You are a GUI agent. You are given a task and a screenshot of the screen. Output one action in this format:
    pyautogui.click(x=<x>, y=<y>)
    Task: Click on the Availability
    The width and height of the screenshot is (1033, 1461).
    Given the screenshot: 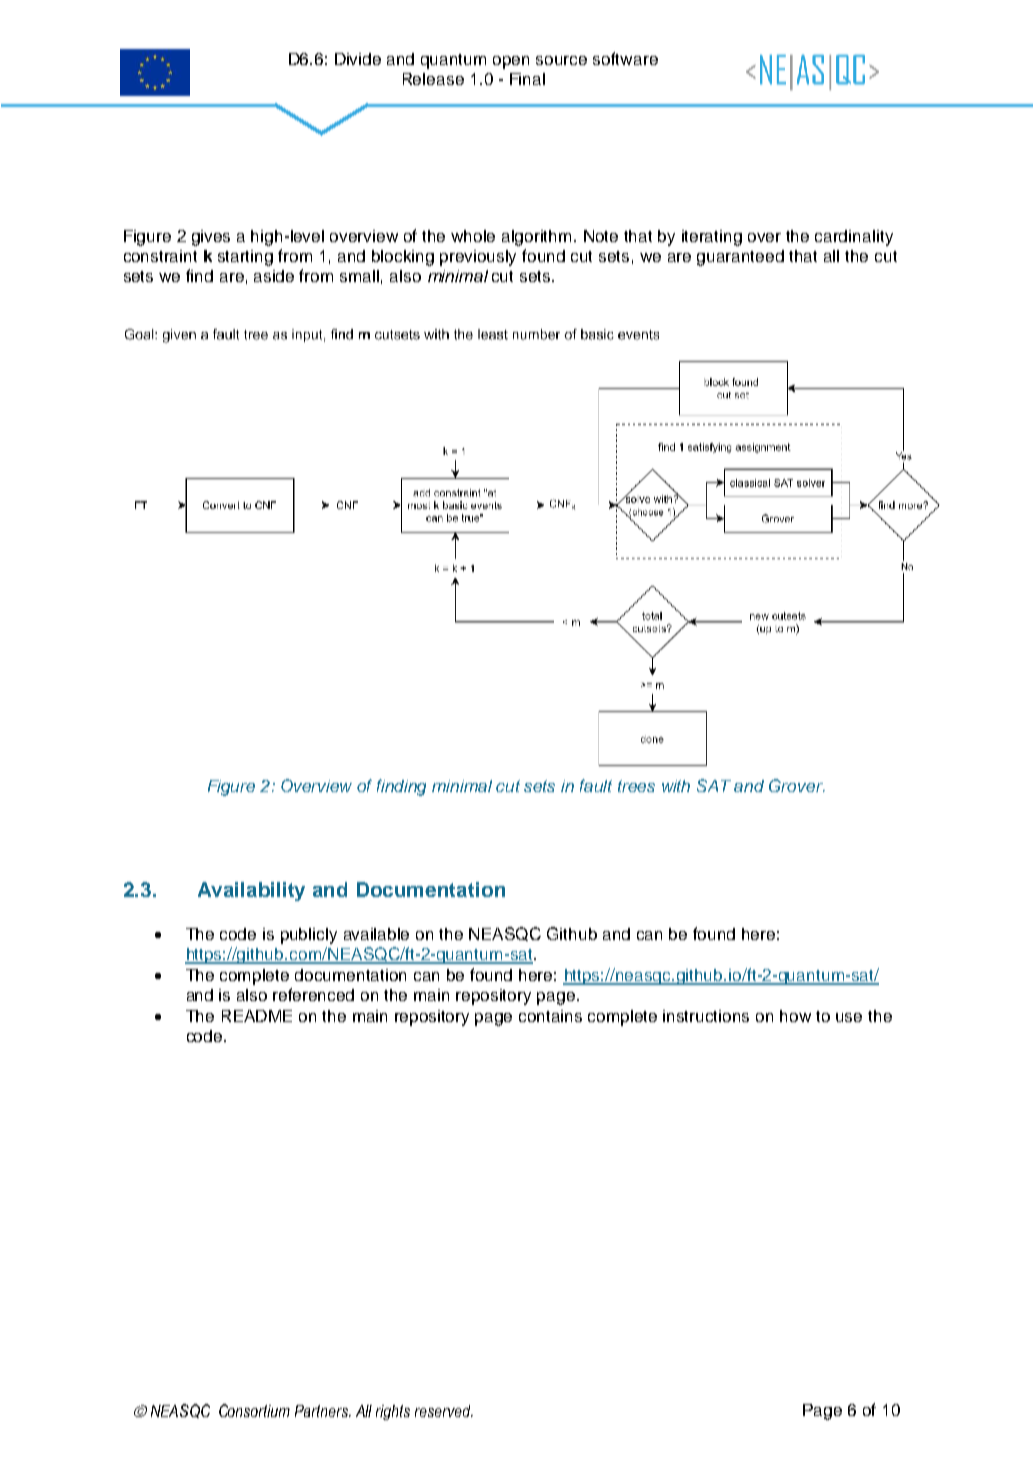 What is the action you would take?
    pyautogui.click(x=251, y=891)
